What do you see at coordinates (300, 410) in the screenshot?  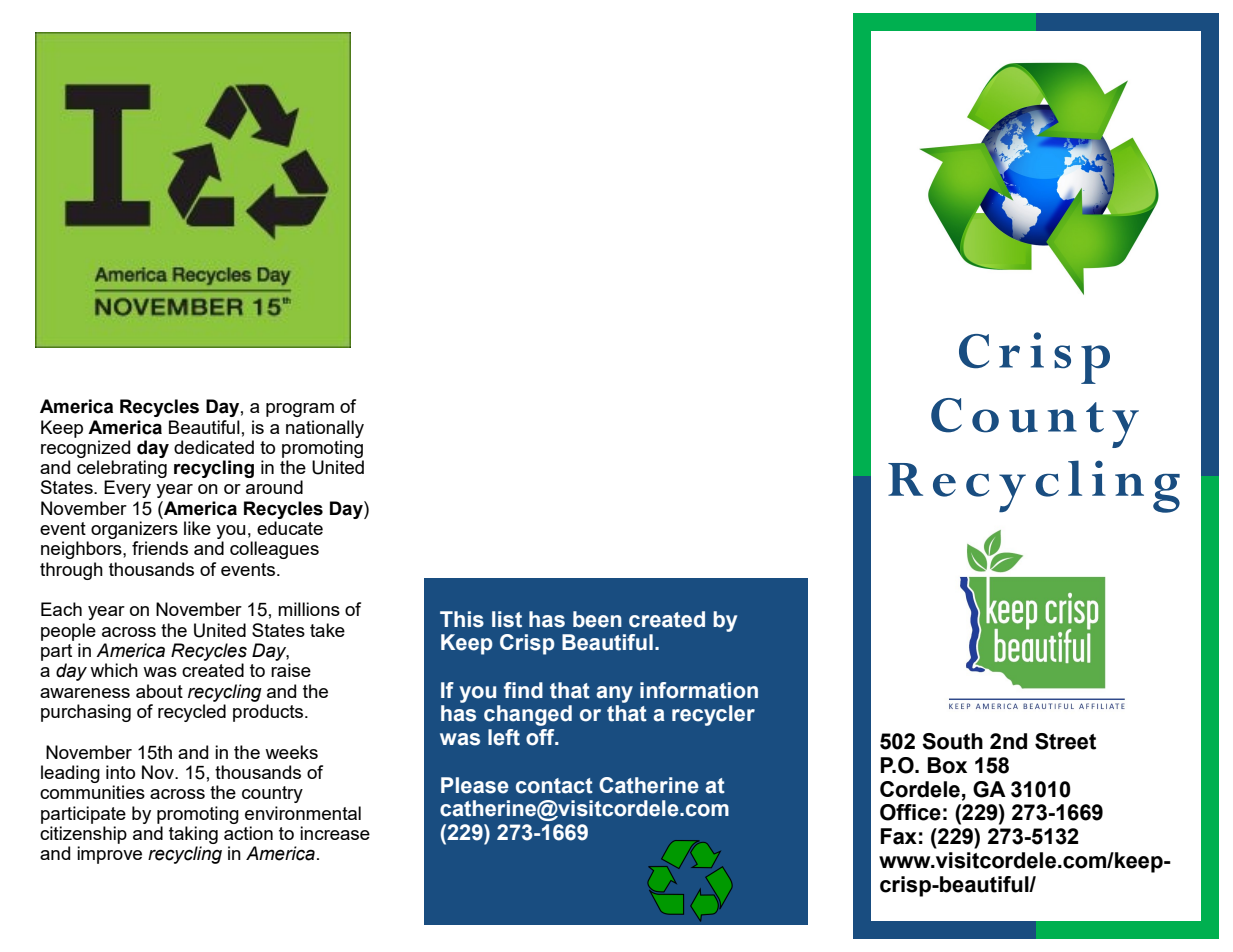 I see `program` at bounding box center [300, 410].
